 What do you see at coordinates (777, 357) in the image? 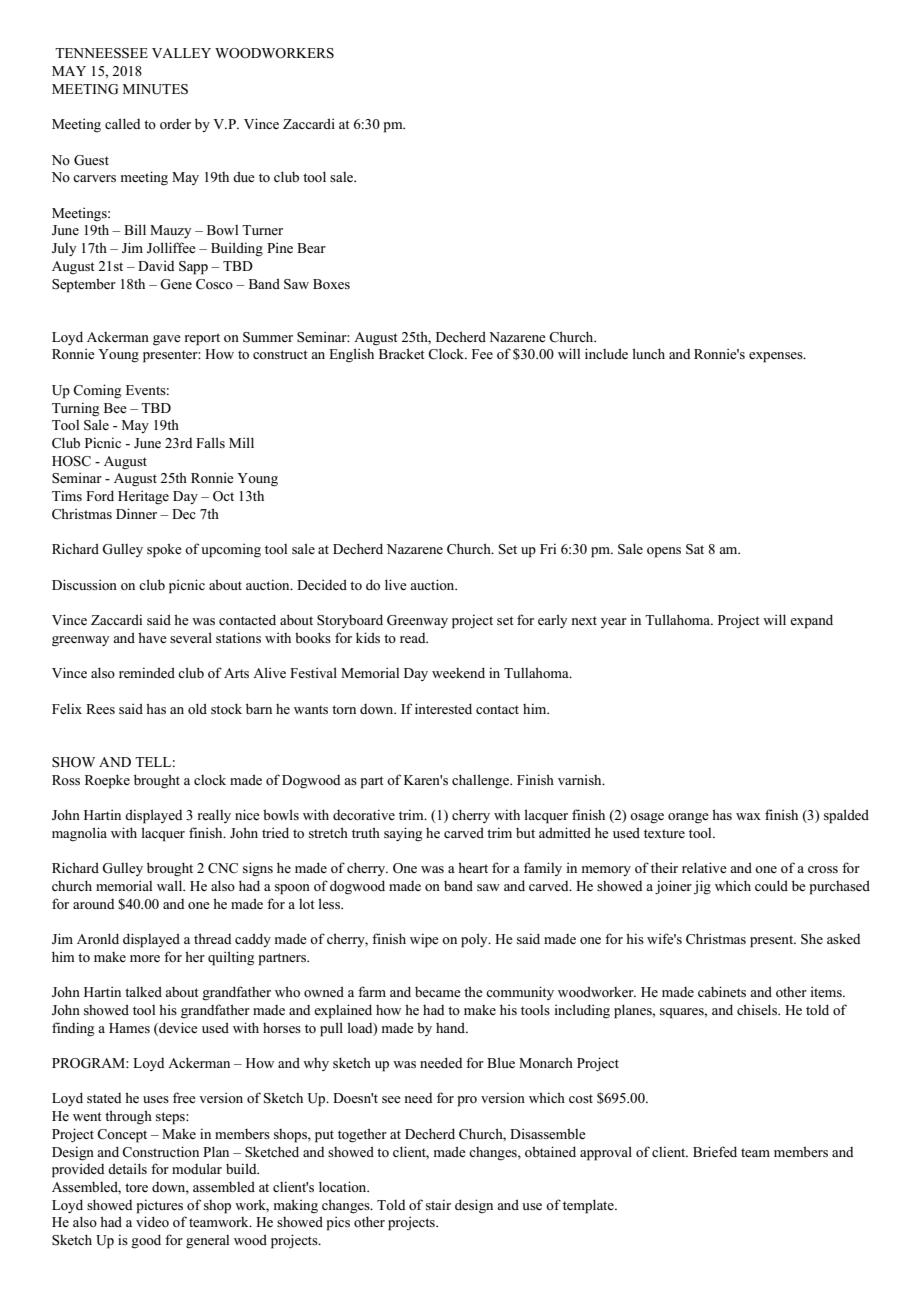
I see `expenses` at bounding box center [777, 357].
